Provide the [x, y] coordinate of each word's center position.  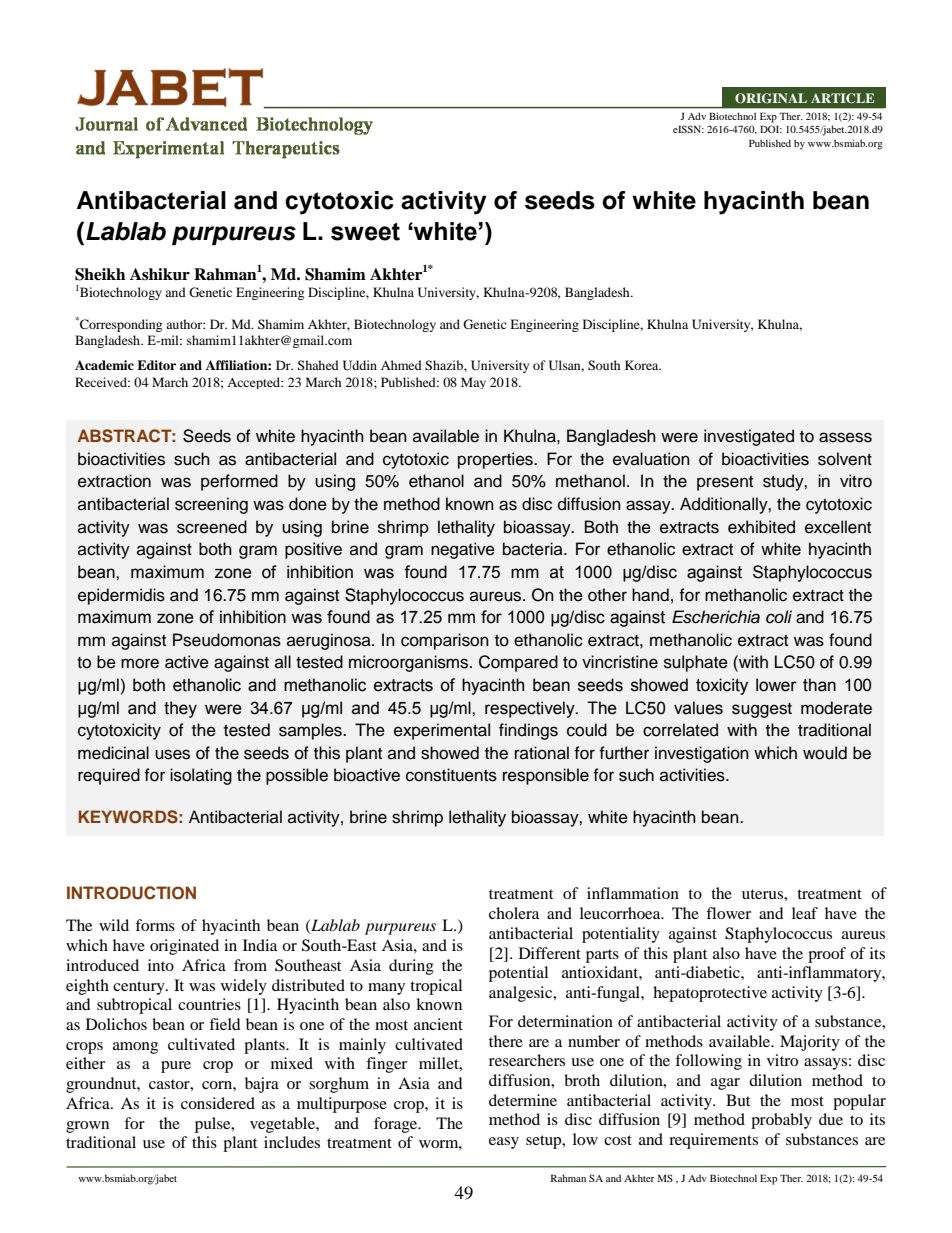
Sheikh [100, 274]
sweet [365, 232]
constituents [451, 775]
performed [239, 482]
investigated [749, 437]
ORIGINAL [771, 98]
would [825, 753]
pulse [214, 1125]
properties [496, 460]
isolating [201, 776]
